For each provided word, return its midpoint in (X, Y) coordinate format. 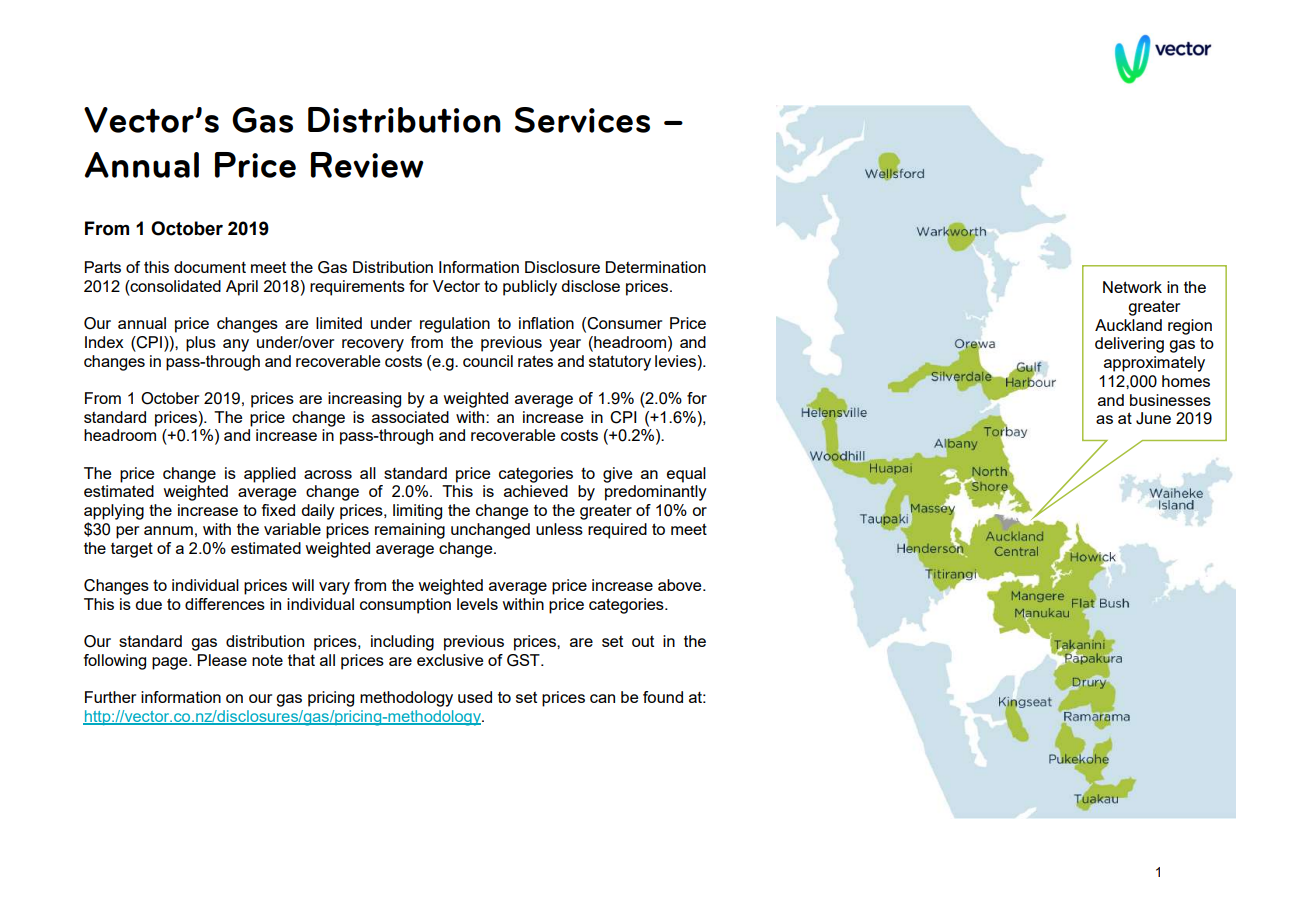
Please (222, 660)
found (663, 697)
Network (1132, 287)
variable (292, 529)
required (617, 531)
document (210, 267)
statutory (620, 363)
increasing (364, 400)
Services (582, 120)
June (1153, 418)
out (643, 641)
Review (367, 165)
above (681, 585)
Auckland (1128, 325)
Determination (656, 267)
